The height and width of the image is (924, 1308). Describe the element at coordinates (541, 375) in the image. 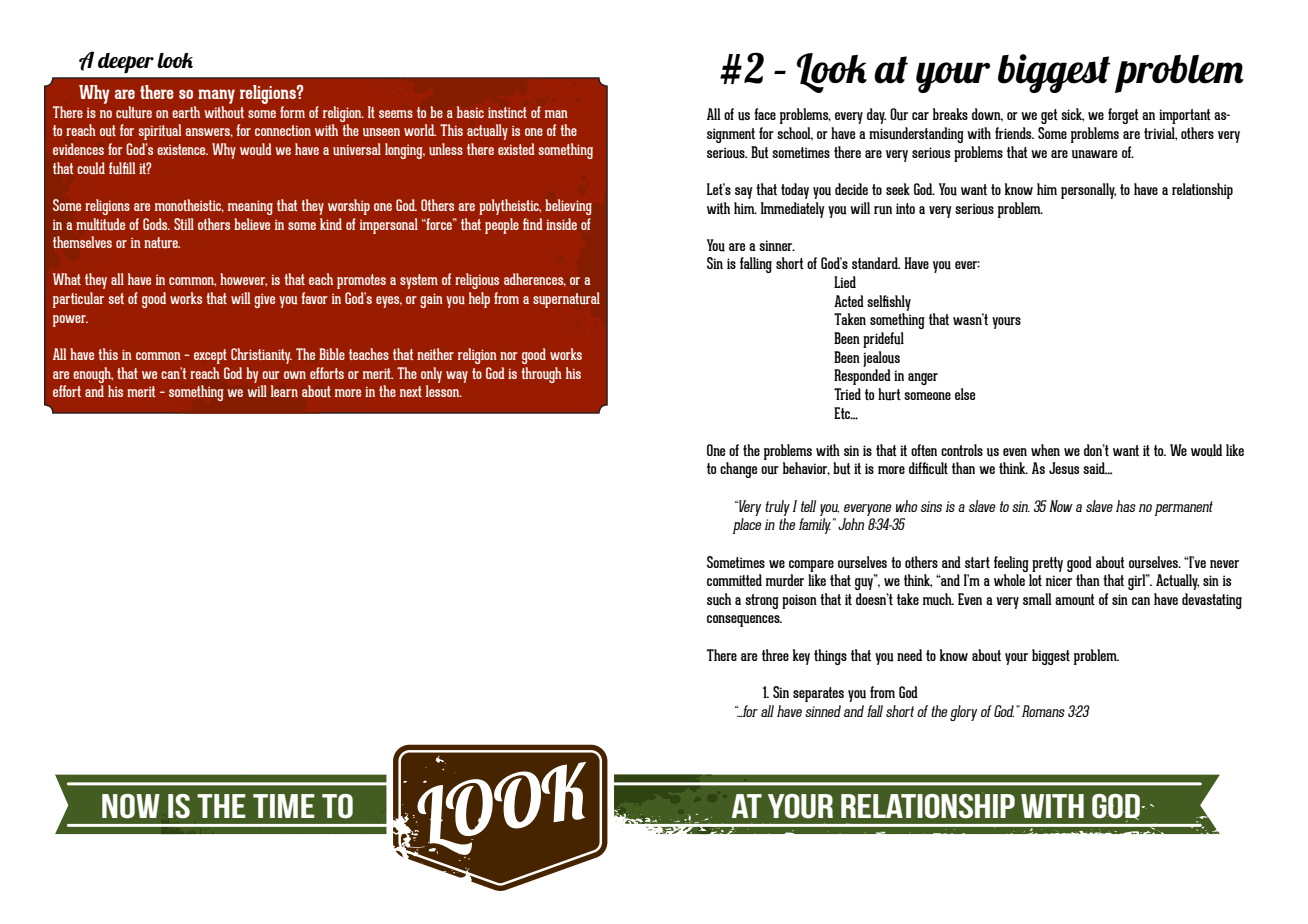

I see `through` at that location.
